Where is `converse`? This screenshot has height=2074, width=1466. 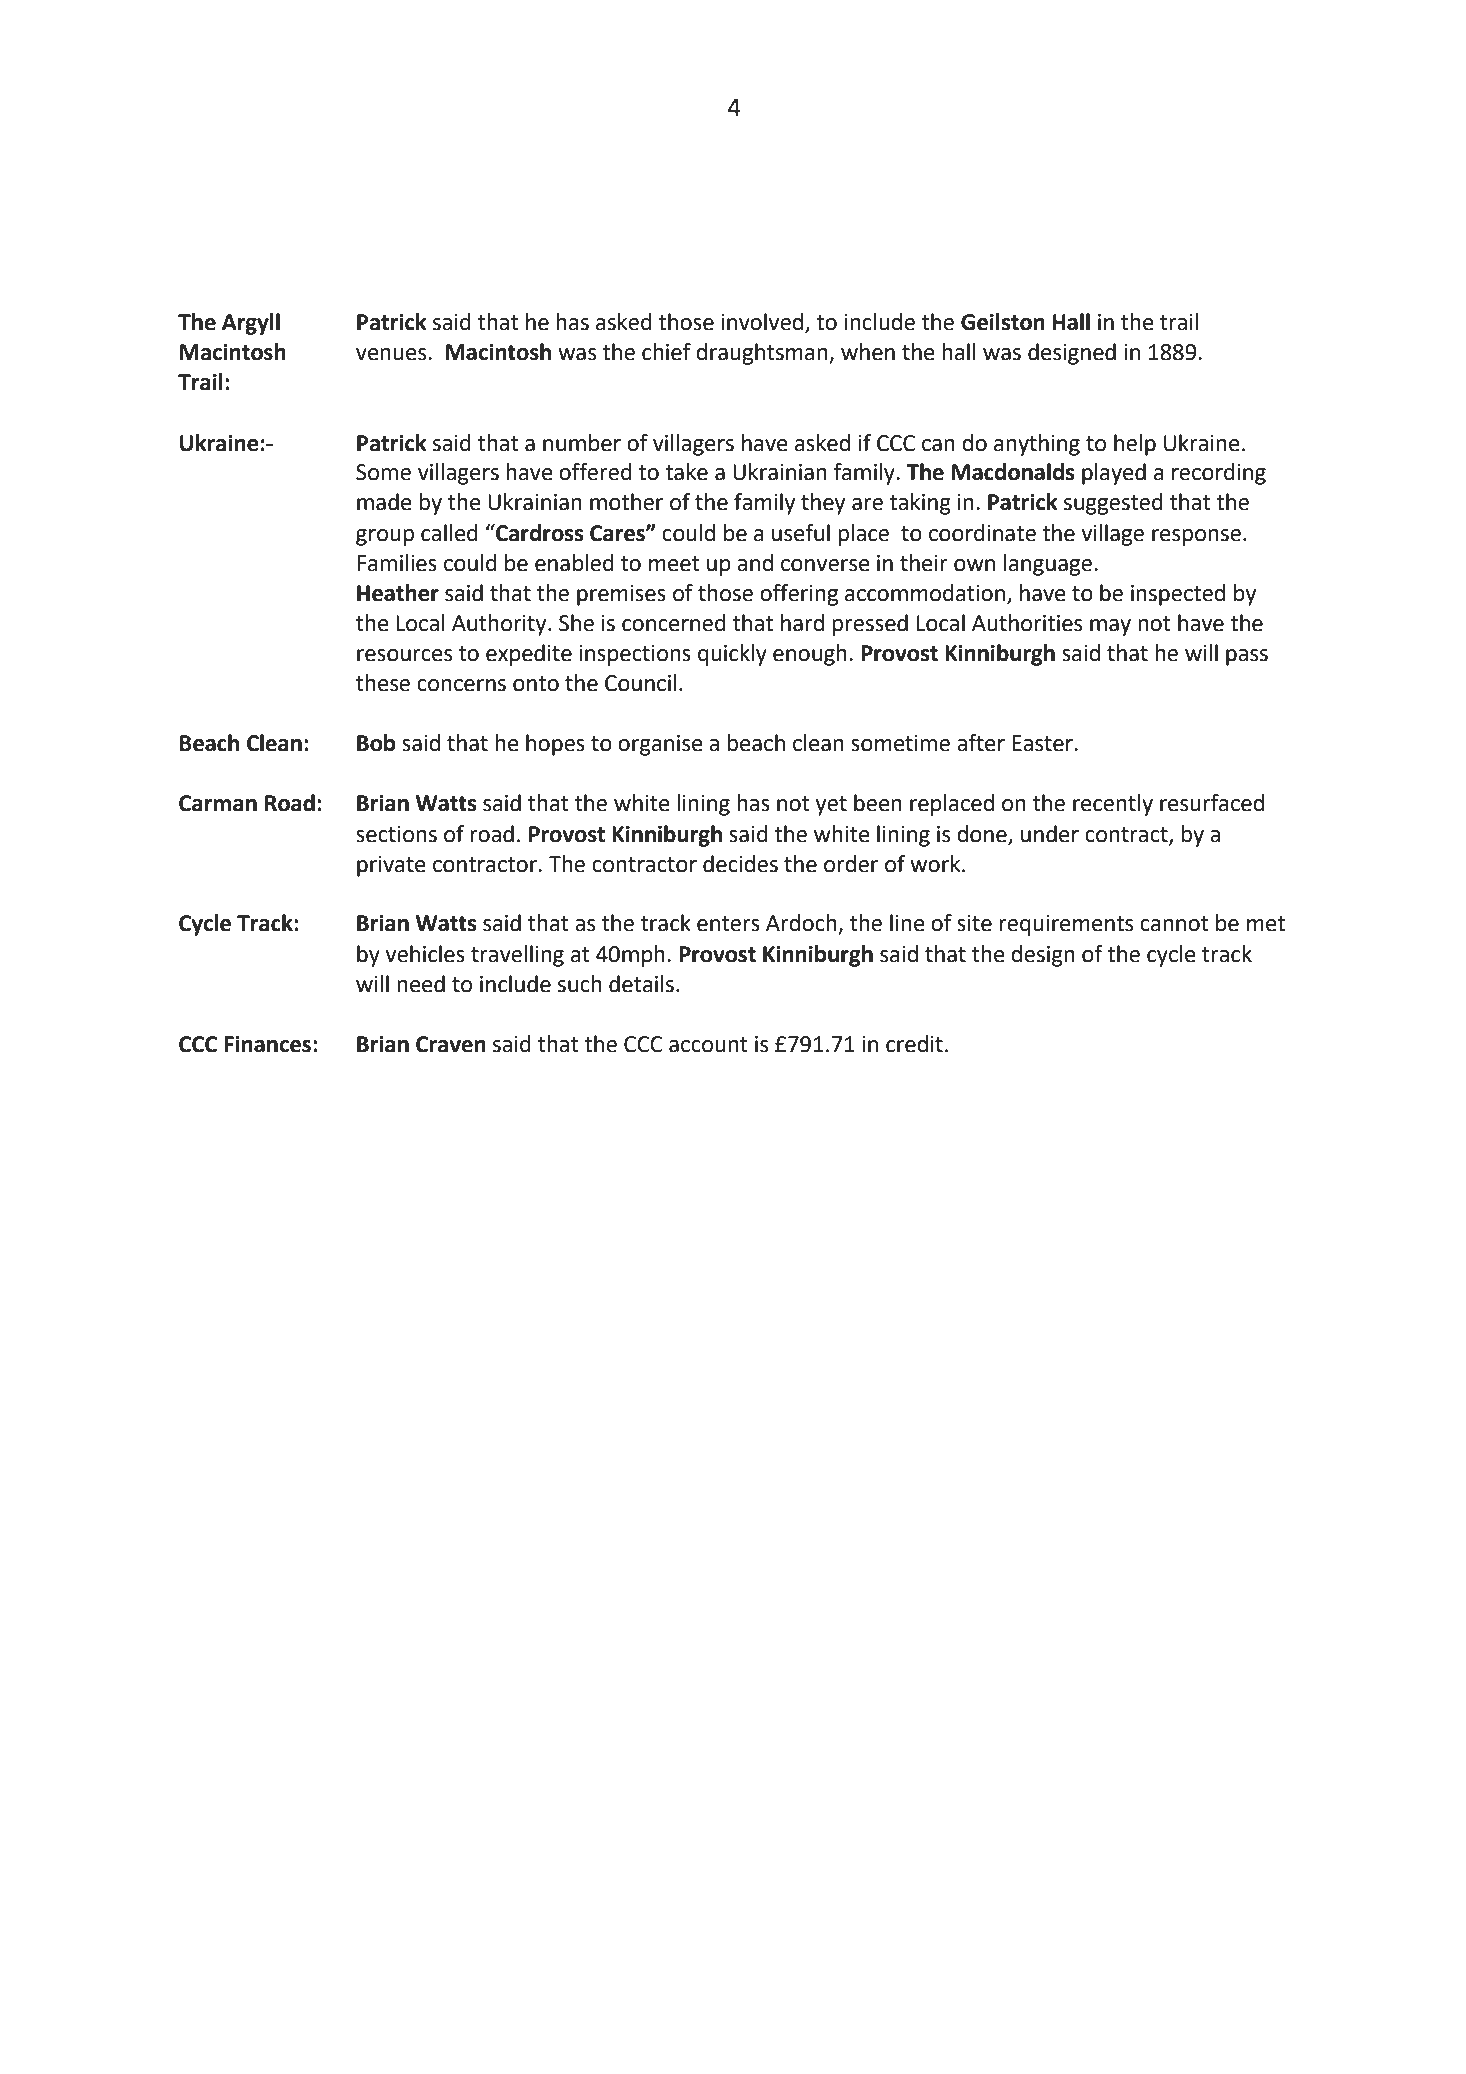
converse is located at coordinates (825, 565).
